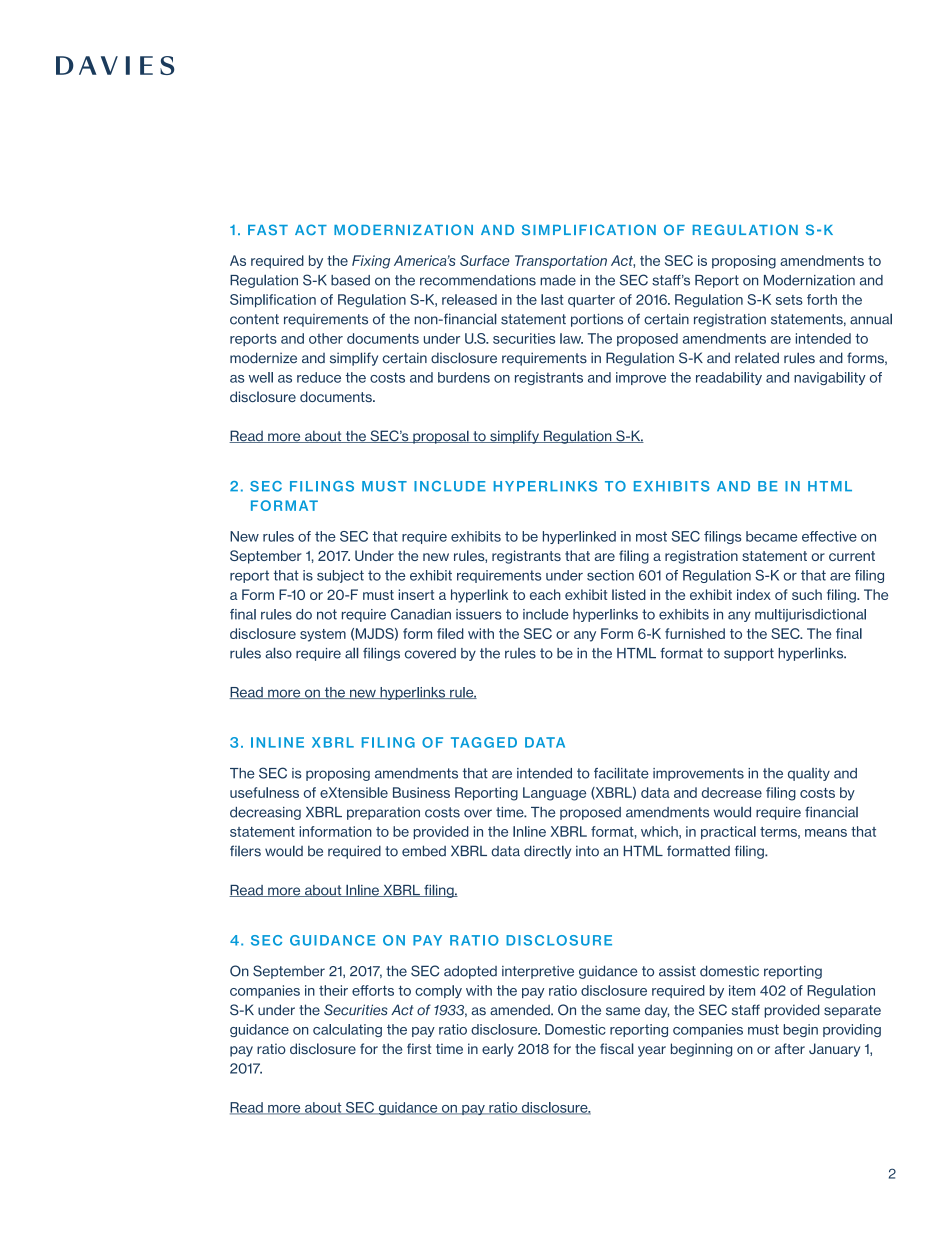  I want to click on made, so click(558, 280).
